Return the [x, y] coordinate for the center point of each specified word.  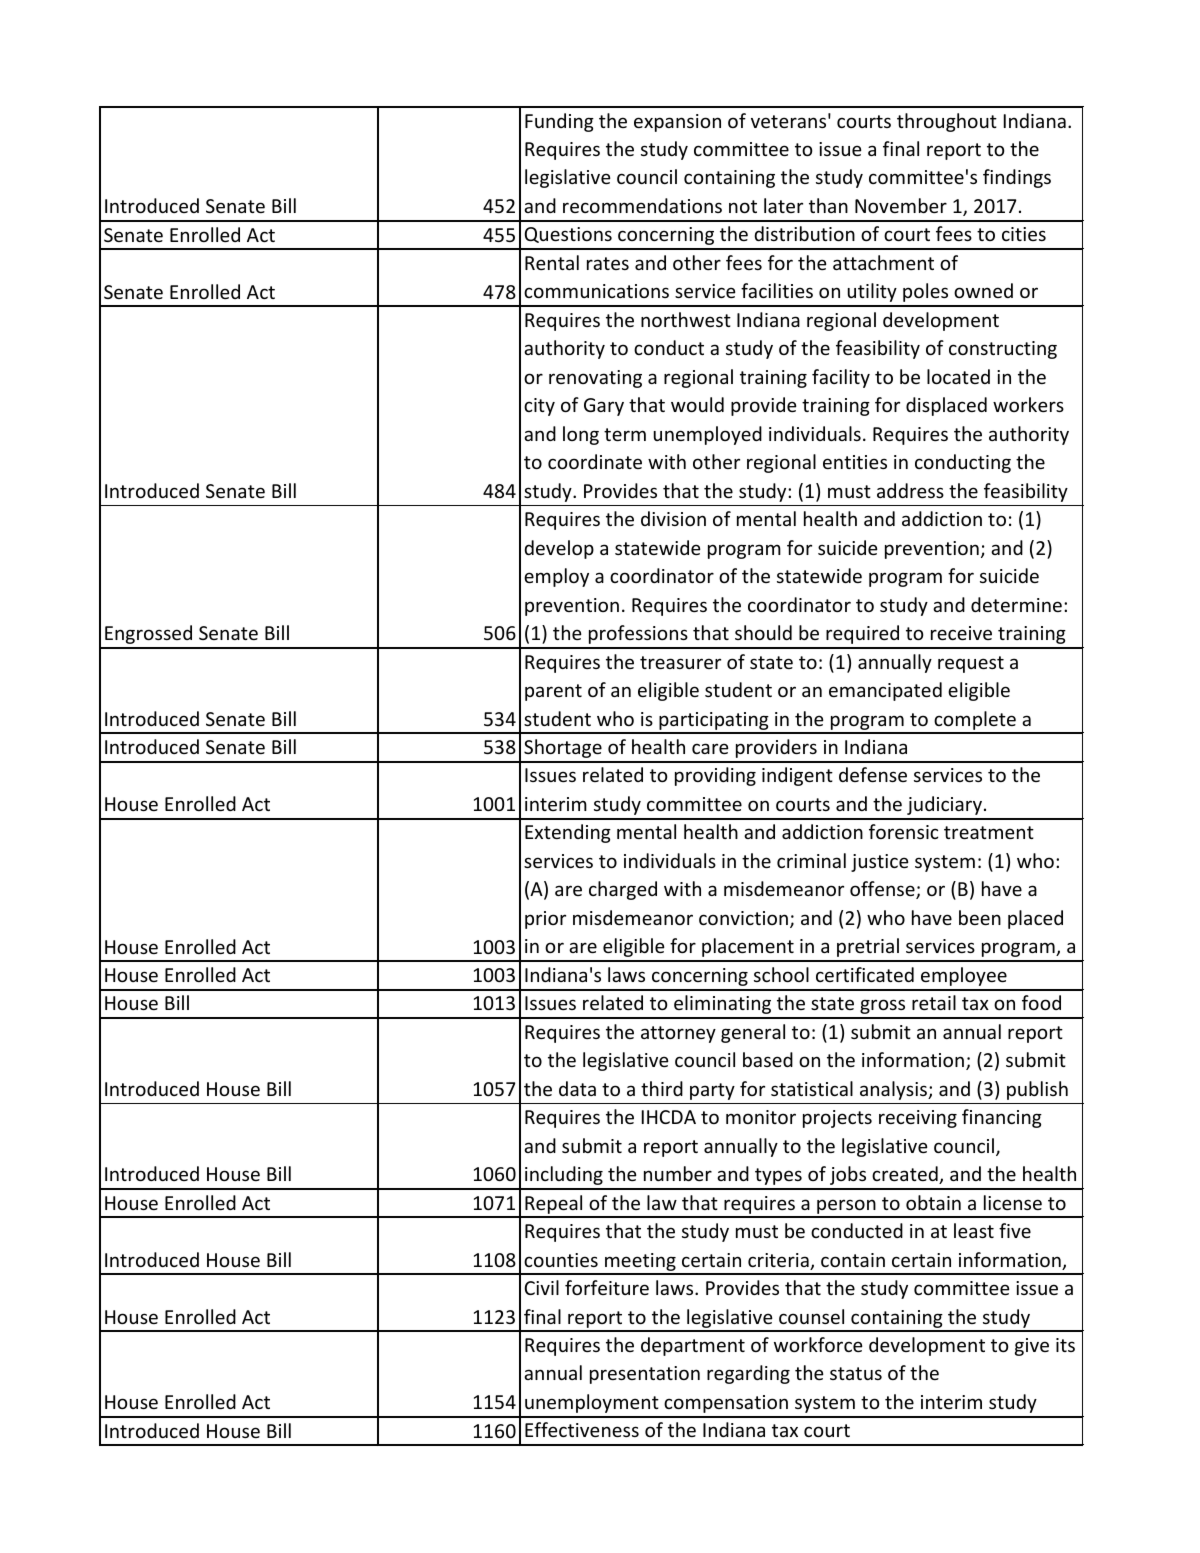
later [783, 205]
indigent [797, 776]
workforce [818, 1344]
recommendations [642, 205]
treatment [989, 832]
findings [1017, 178]
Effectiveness [582, 1429]
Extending [568, 833]
